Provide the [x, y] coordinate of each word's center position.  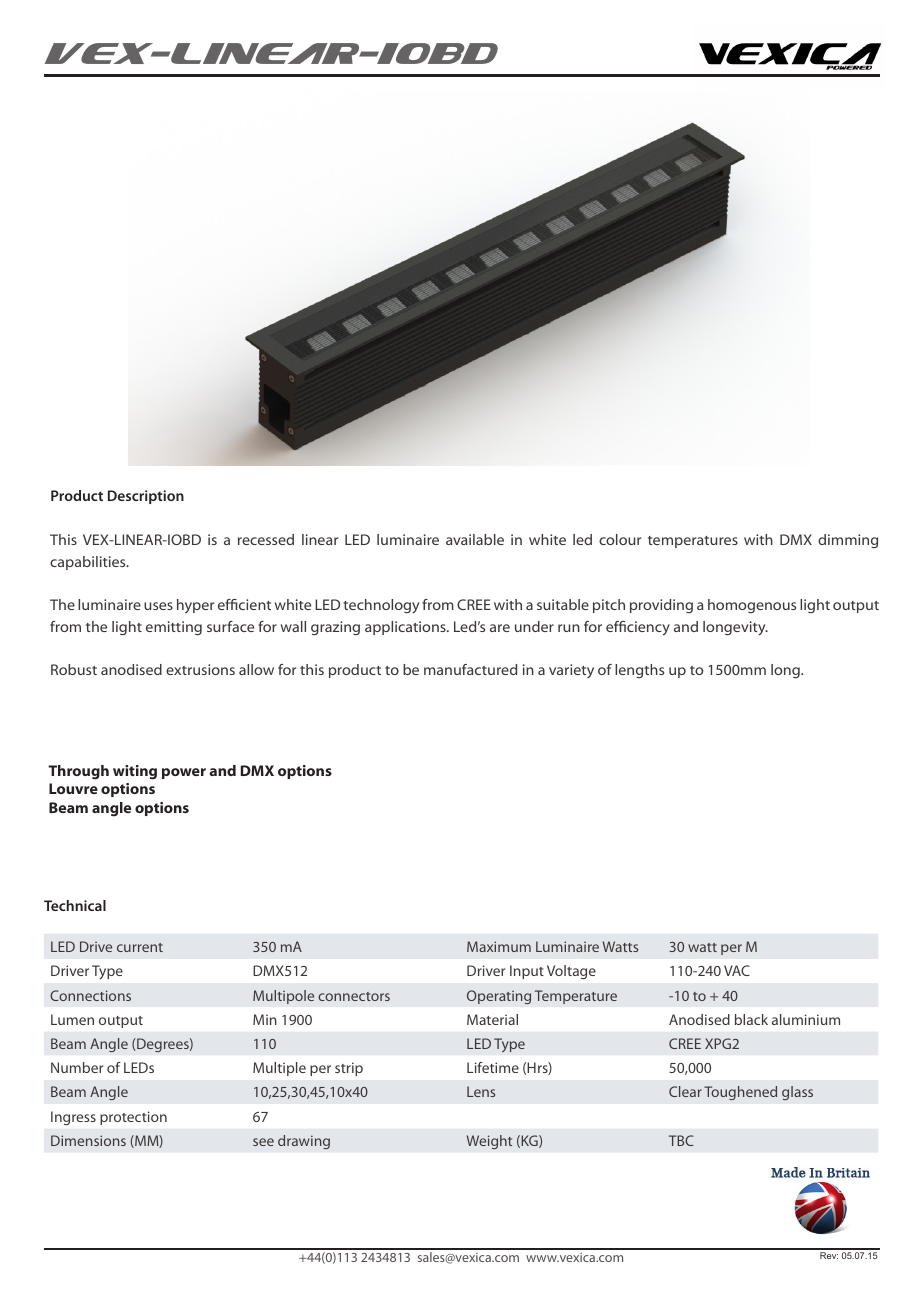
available [475, 539]
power [184, 773]
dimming [848, 541]
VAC [737, 970]
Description [146, 497]
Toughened [740, 1093]
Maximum [499, 946]
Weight [489, 1142]
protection [133, 1118]
